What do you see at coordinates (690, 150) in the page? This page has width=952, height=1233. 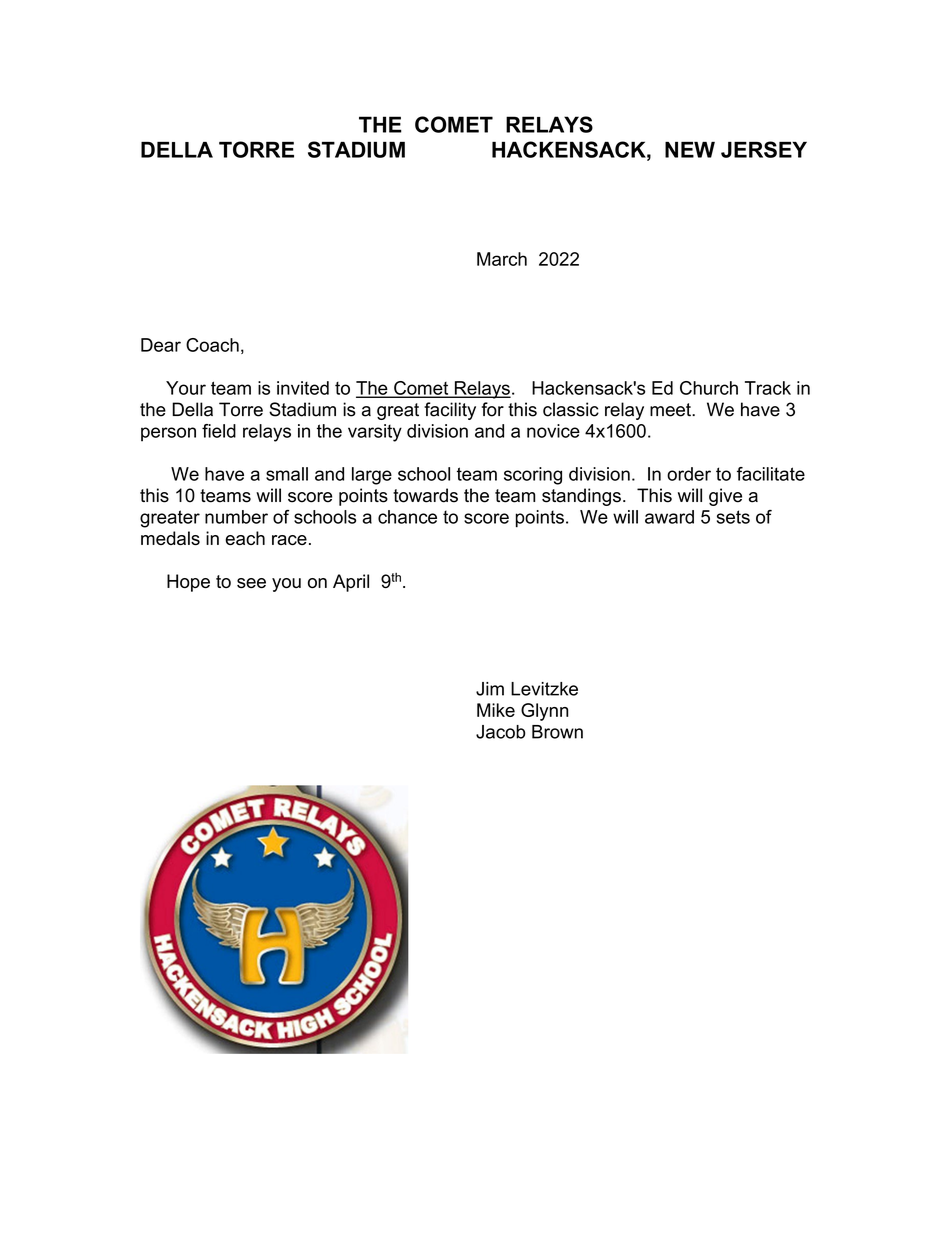 I see `NEW` at bounding box center [690, 150].
